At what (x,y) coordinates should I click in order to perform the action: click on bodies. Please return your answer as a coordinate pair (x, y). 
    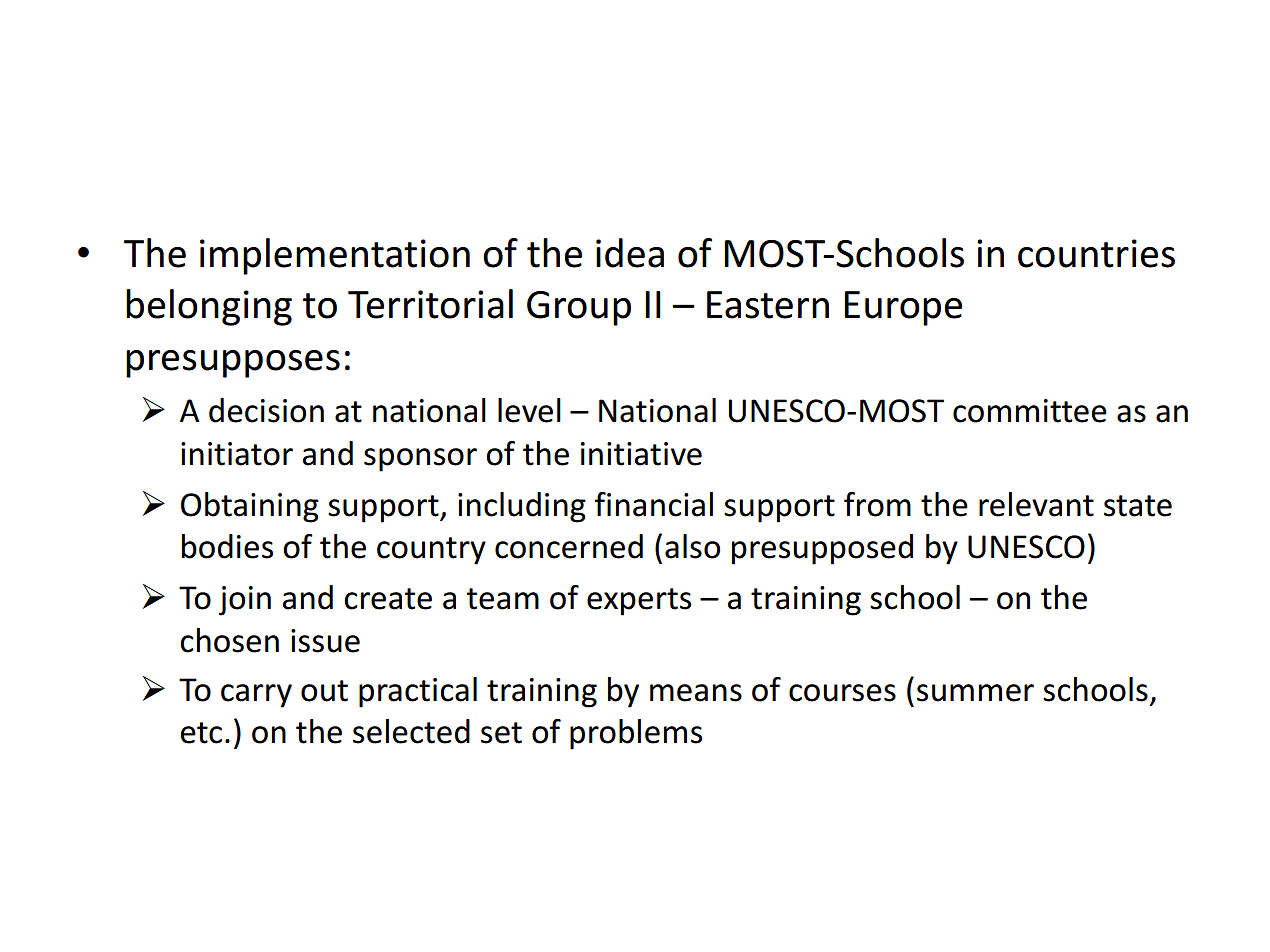
    Looking at the image, I should click on (227, 546).
